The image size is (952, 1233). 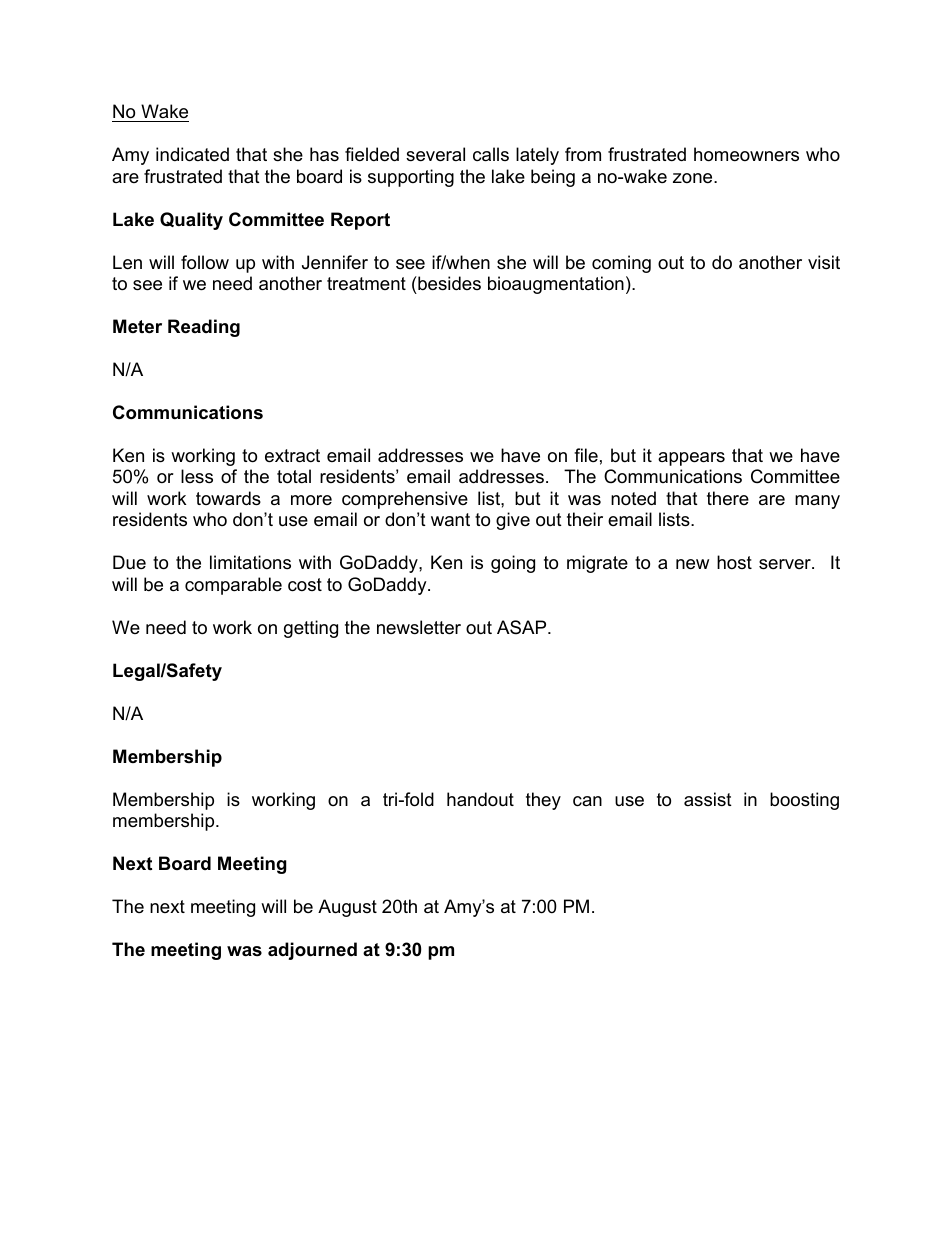 What do you see at coordinates (708, 799) in the screenshot?
I see `assist` at bounding box center [708, 799].
